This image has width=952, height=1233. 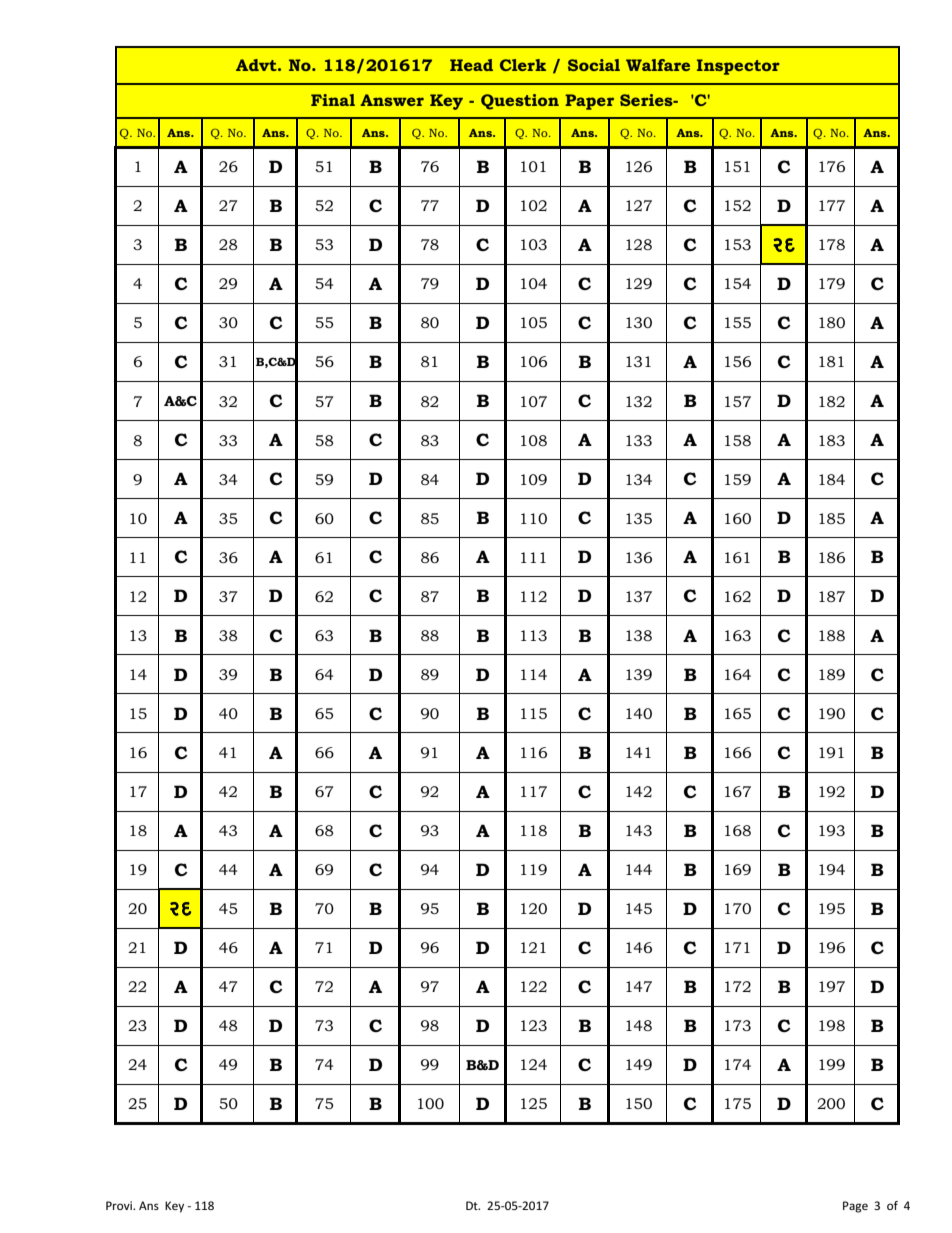 I want to click on Page, so click(x=855, y=1207).
